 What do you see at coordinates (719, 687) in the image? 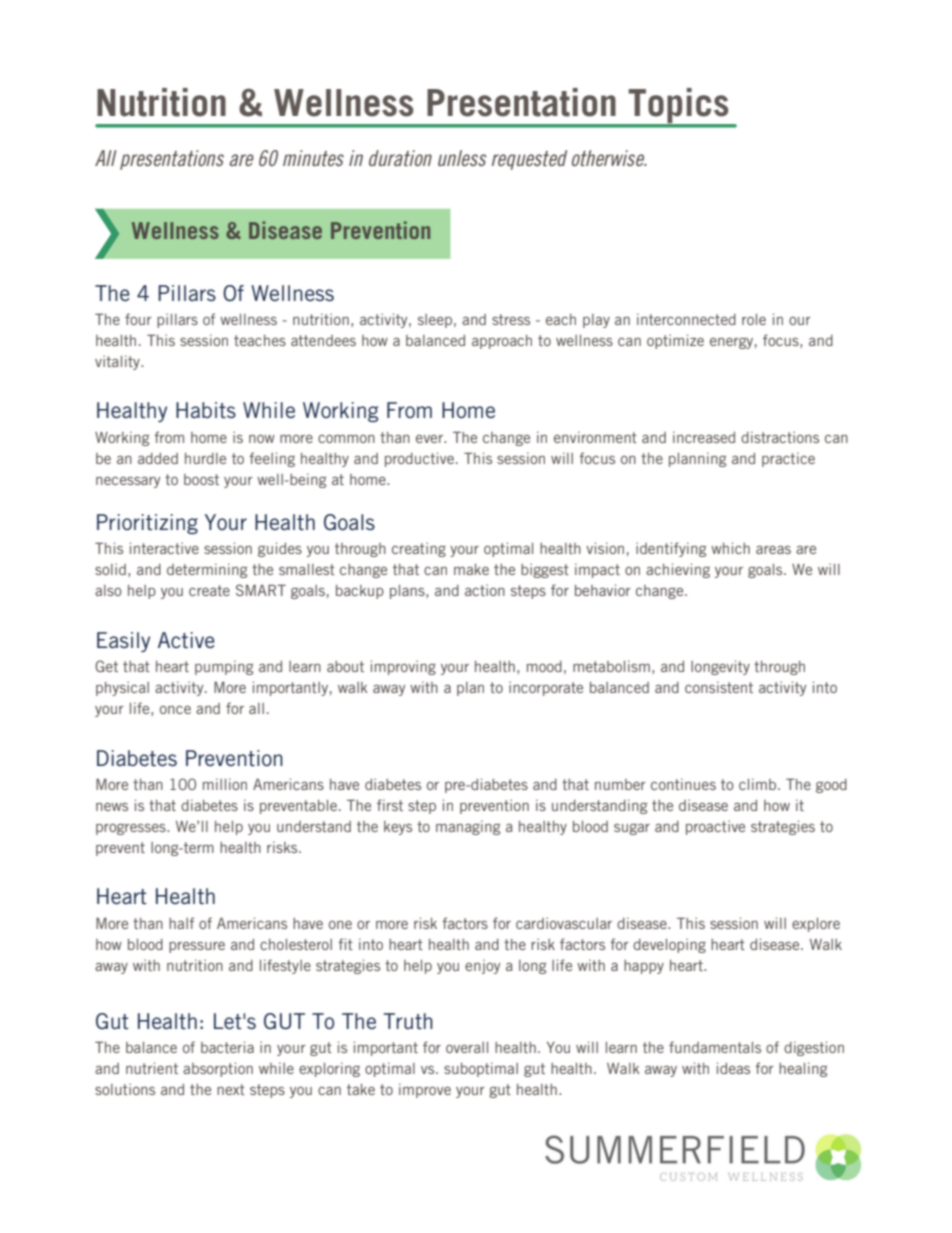
I see `consistent` at bounding box center [719, 687].
